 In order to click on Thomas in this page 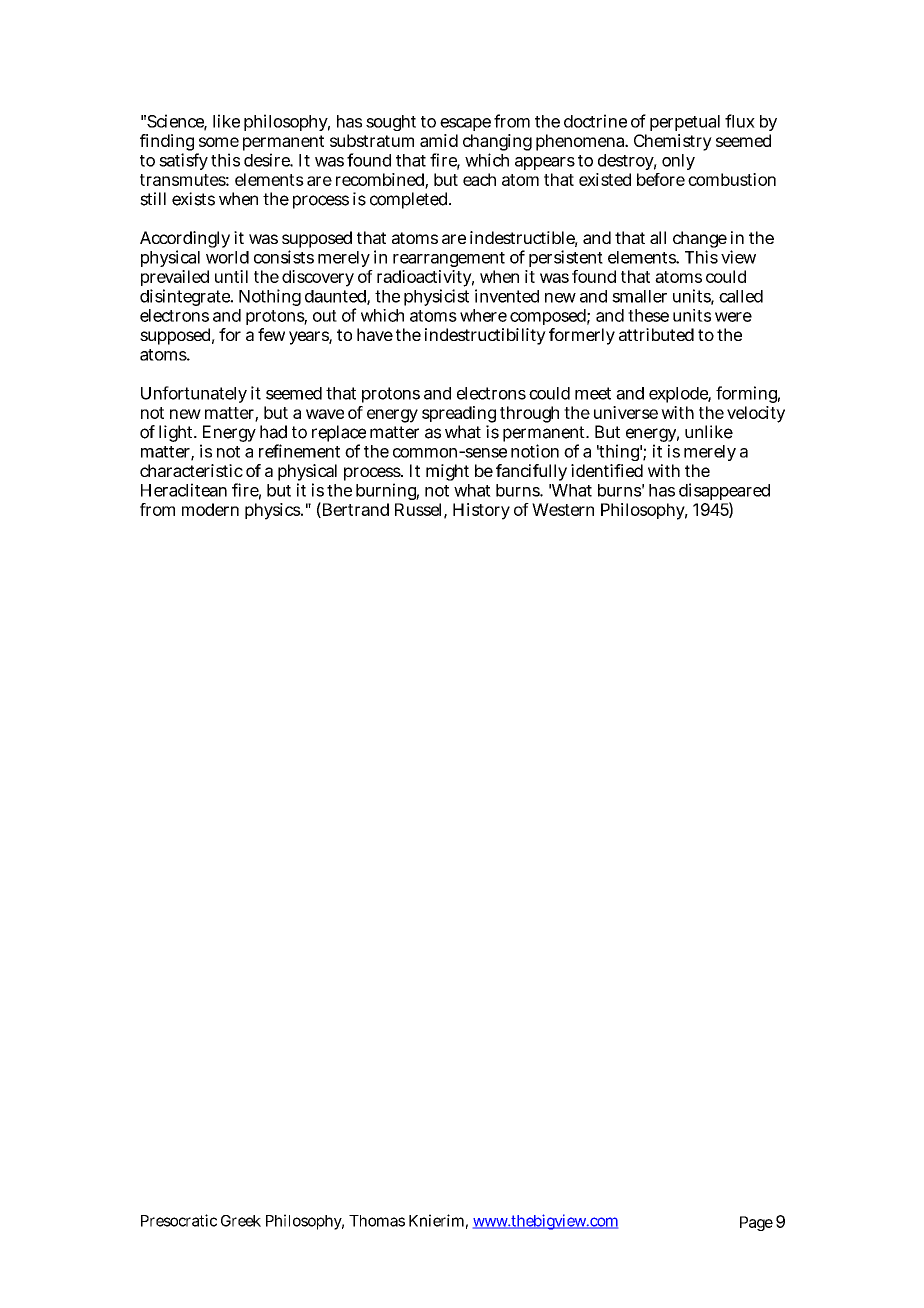, I will do `click(377, 1221)`.
